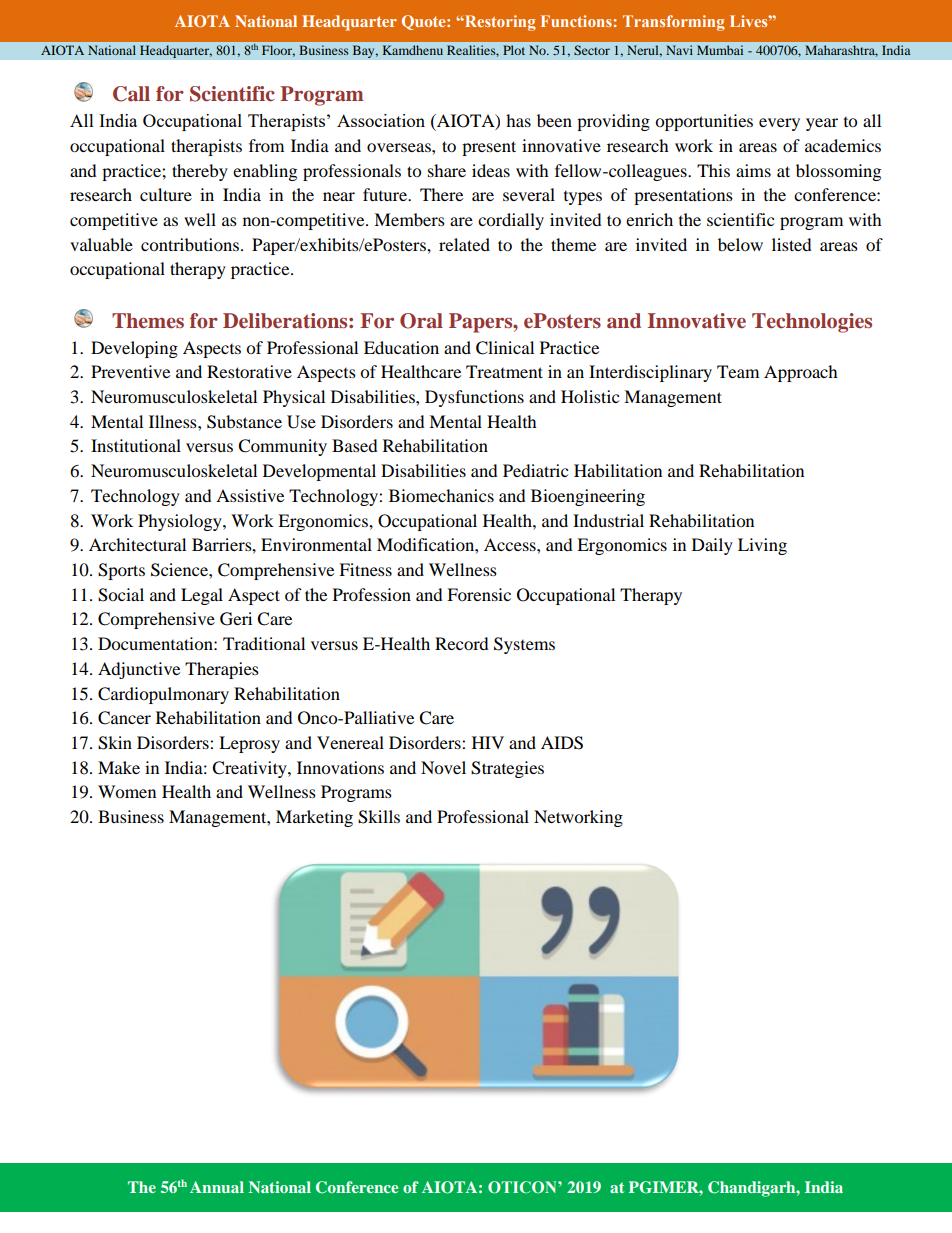 Image resolution: width=952 pixels, height=1233 pixels. Describe the element at coordinates (505, 348) in the screenshot. I see `Clinical` at that location.
